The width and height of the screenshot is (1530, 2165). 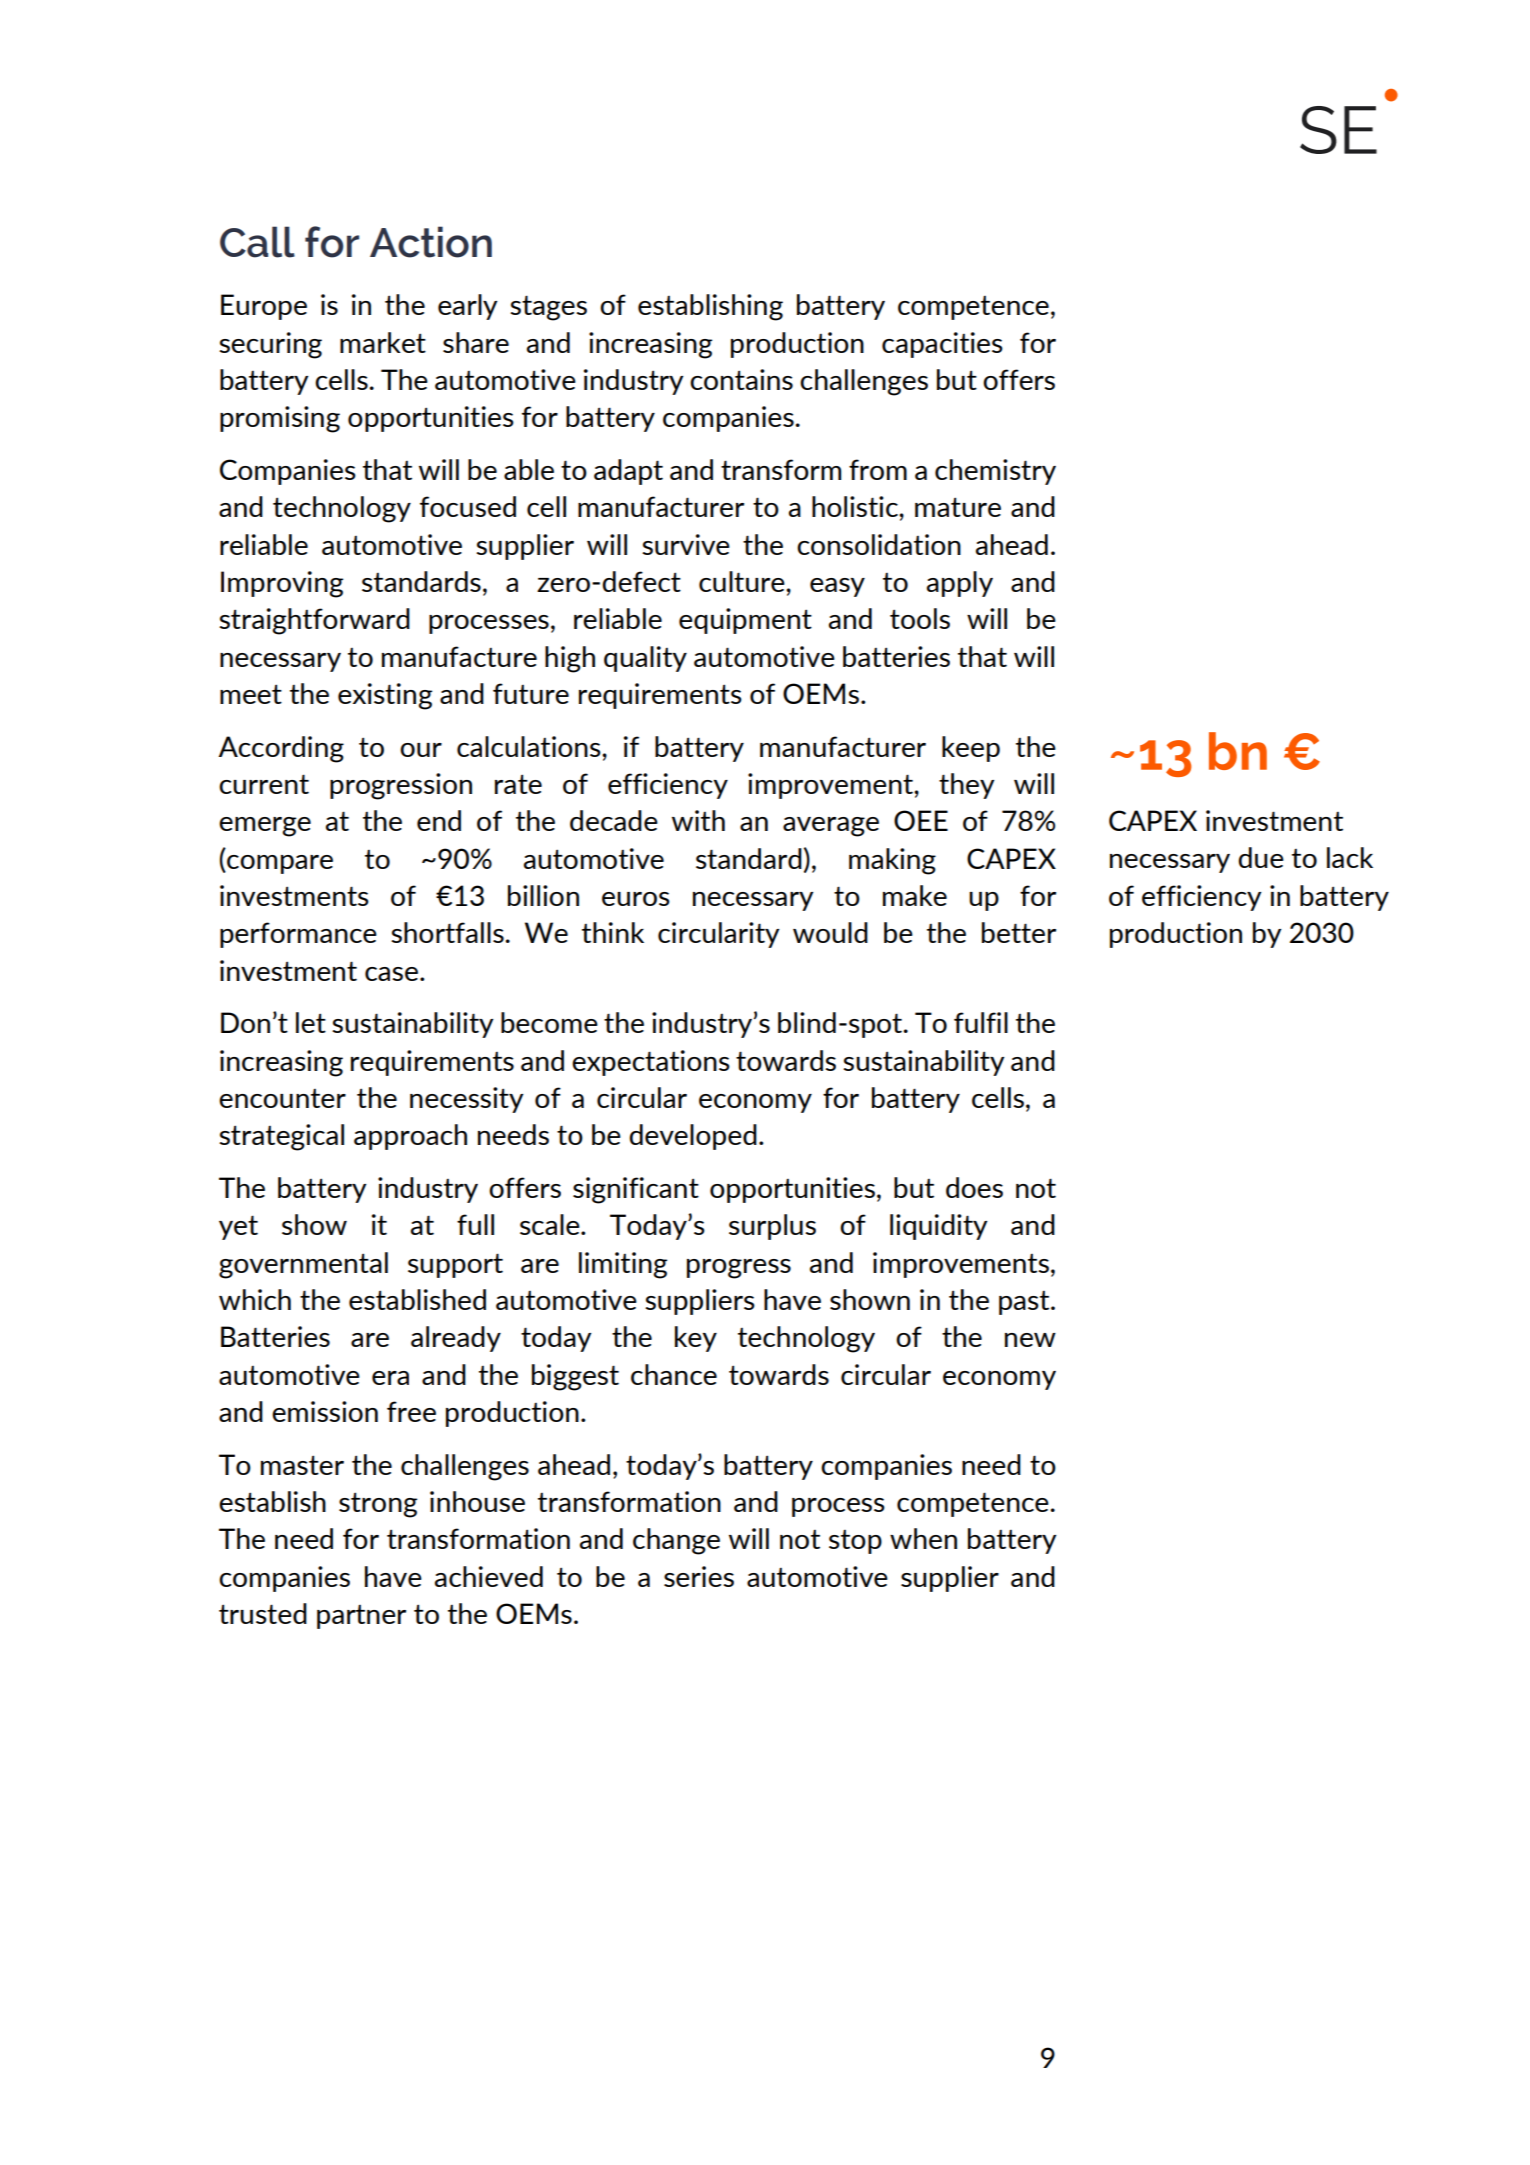 What do you see at coordinates (439, 820) in the screenshot?
I see `end` at bounding box center [439, 820].
